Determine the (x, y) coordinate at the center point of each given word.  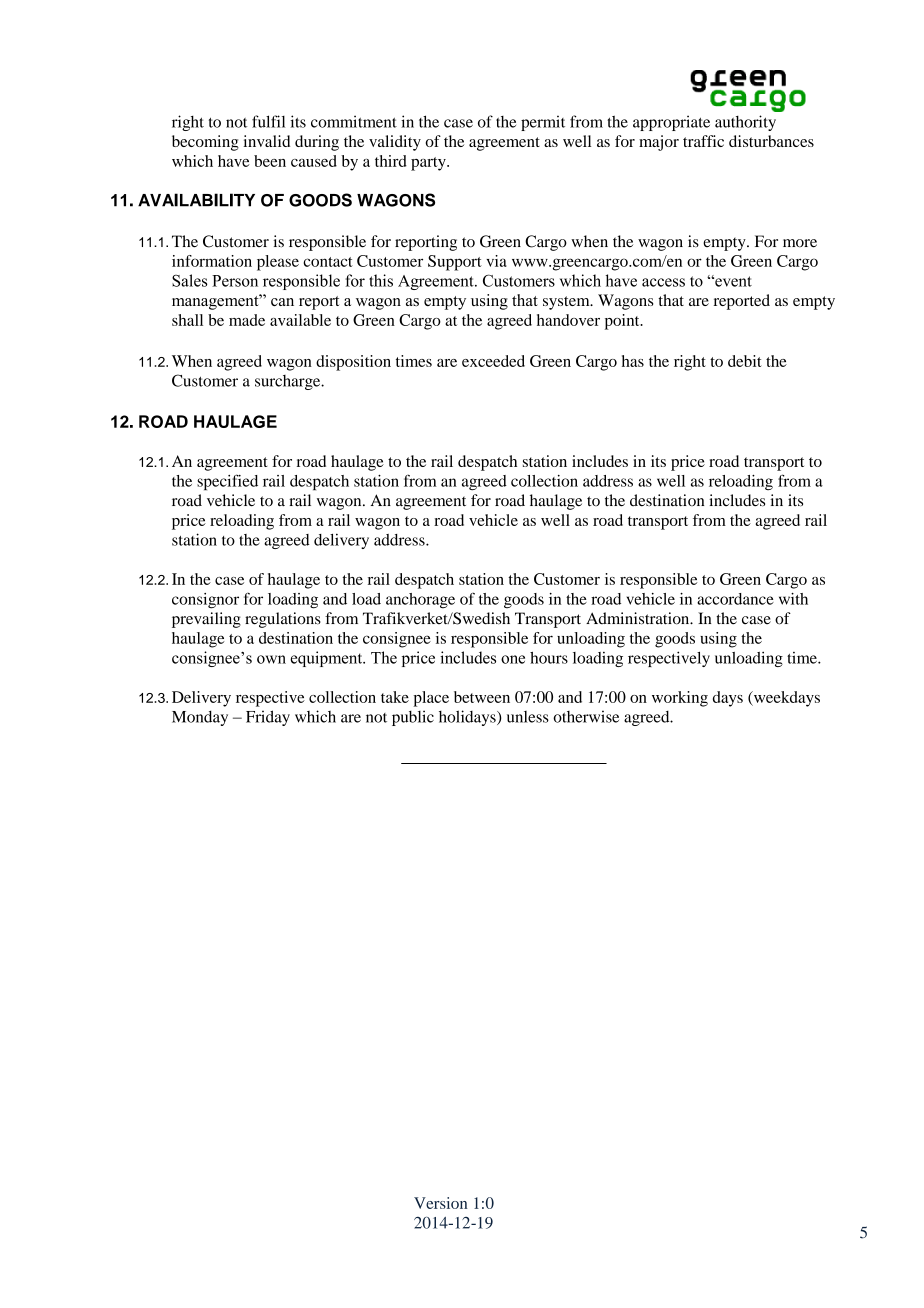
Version (440, 1203)
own (271, 659)
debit (745, 361)
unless (528, 717)
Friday (268, 718)
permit (543, 123)
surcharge (289, 382)
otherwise (586, 716)
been (270, 161)
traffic (703, 141)
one (513, 659)
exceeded (493, 361)
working (680, 699)
